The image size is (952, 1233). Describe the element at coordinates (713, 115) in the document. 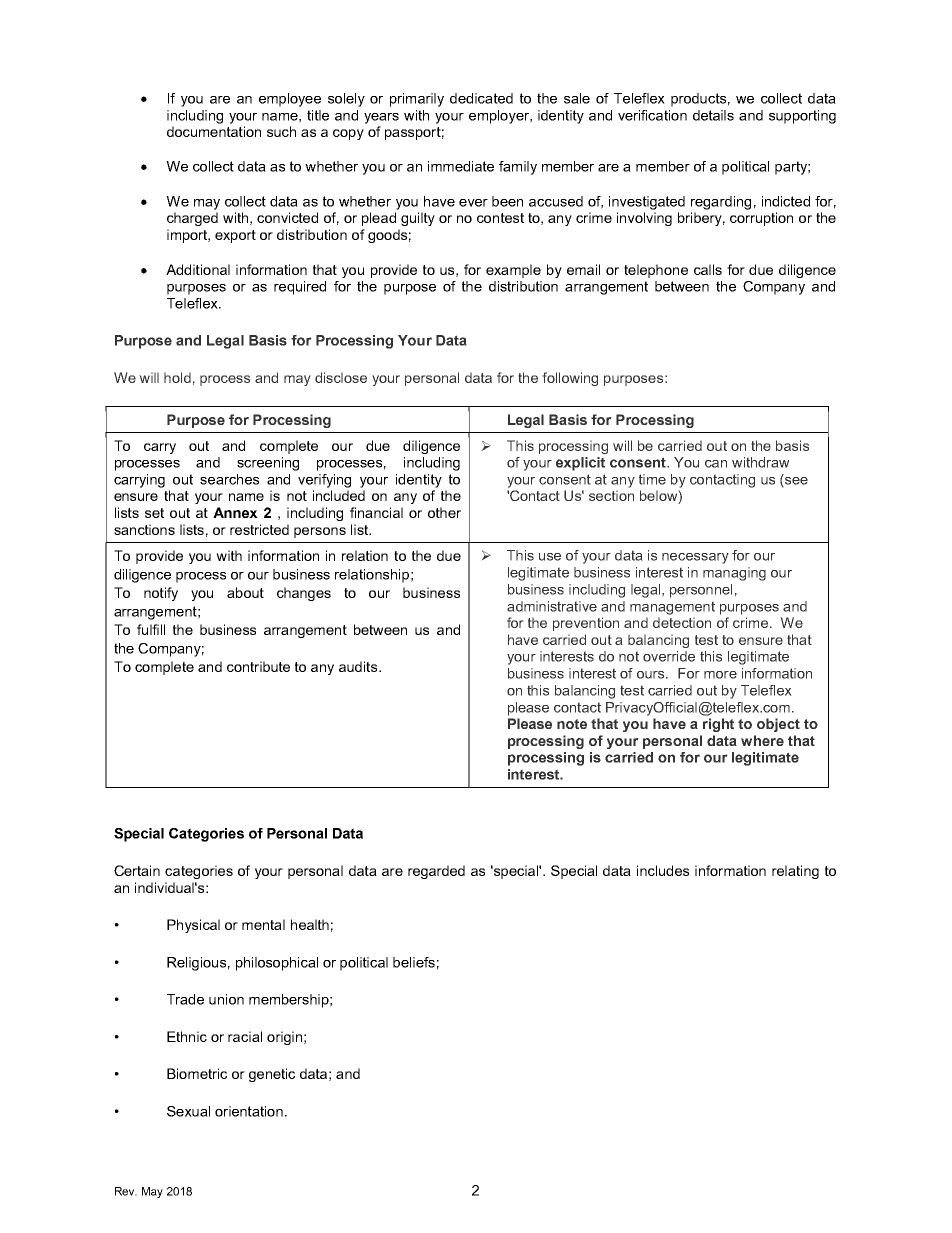

I see `details` at that location.
